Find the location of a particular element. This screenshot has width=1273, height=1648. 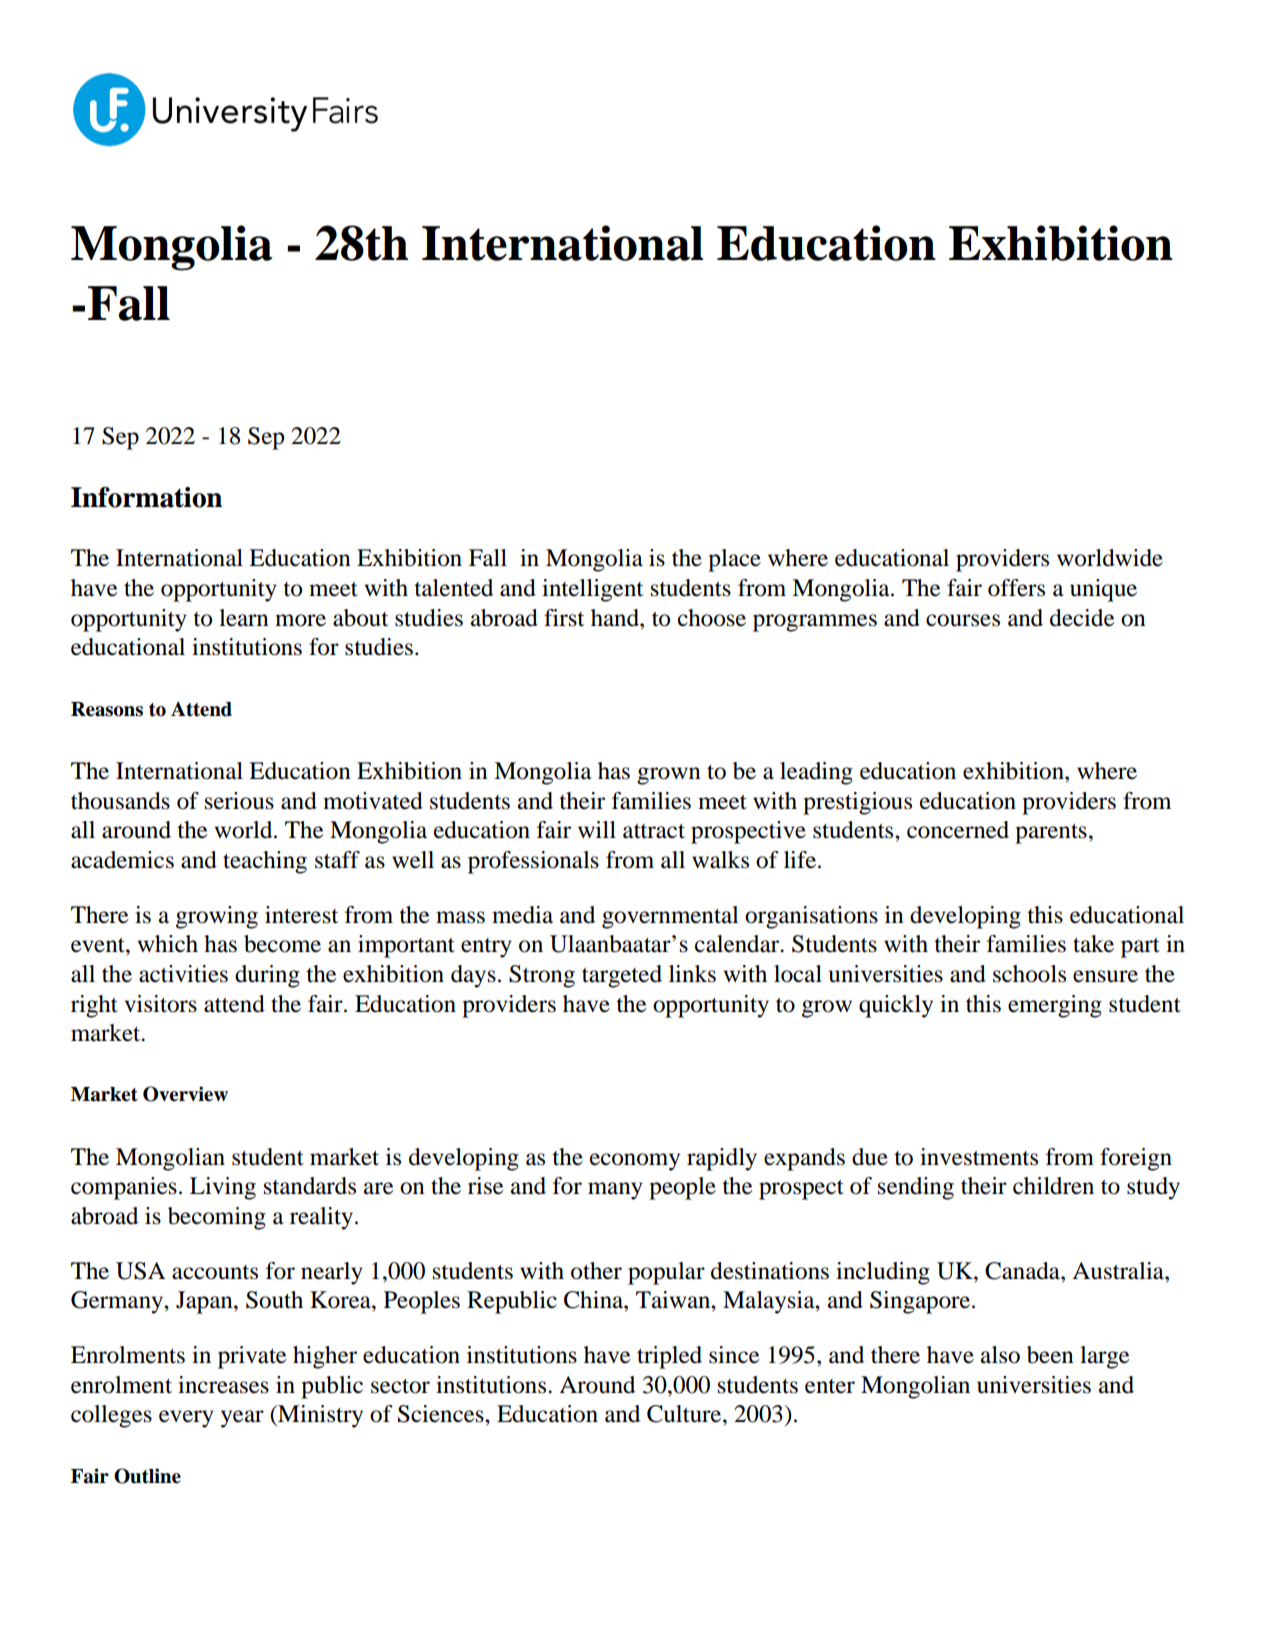

becoming is located at coordinates (217, 1218).
